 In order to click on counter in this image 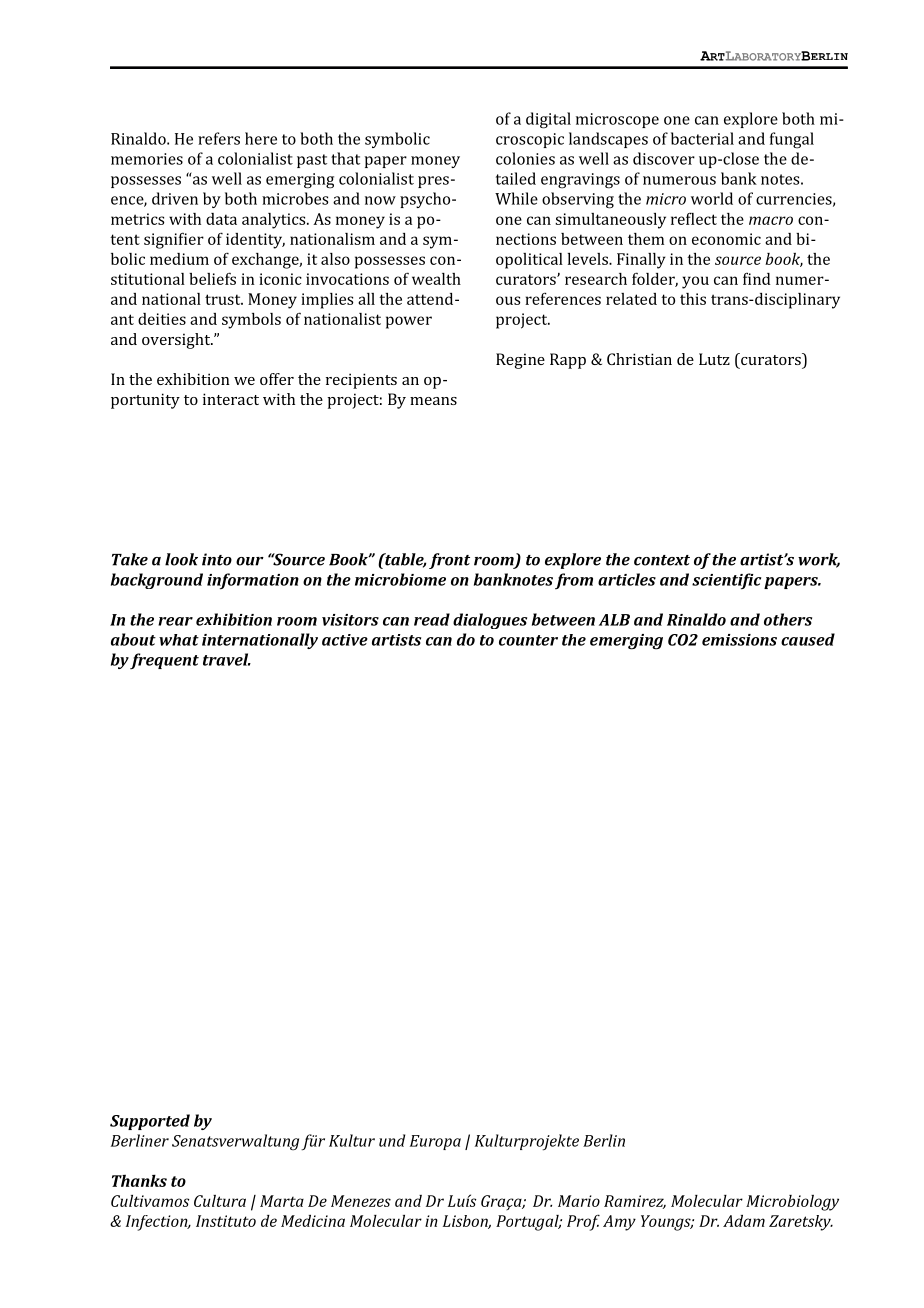, I will do `click(528, 640)`.
